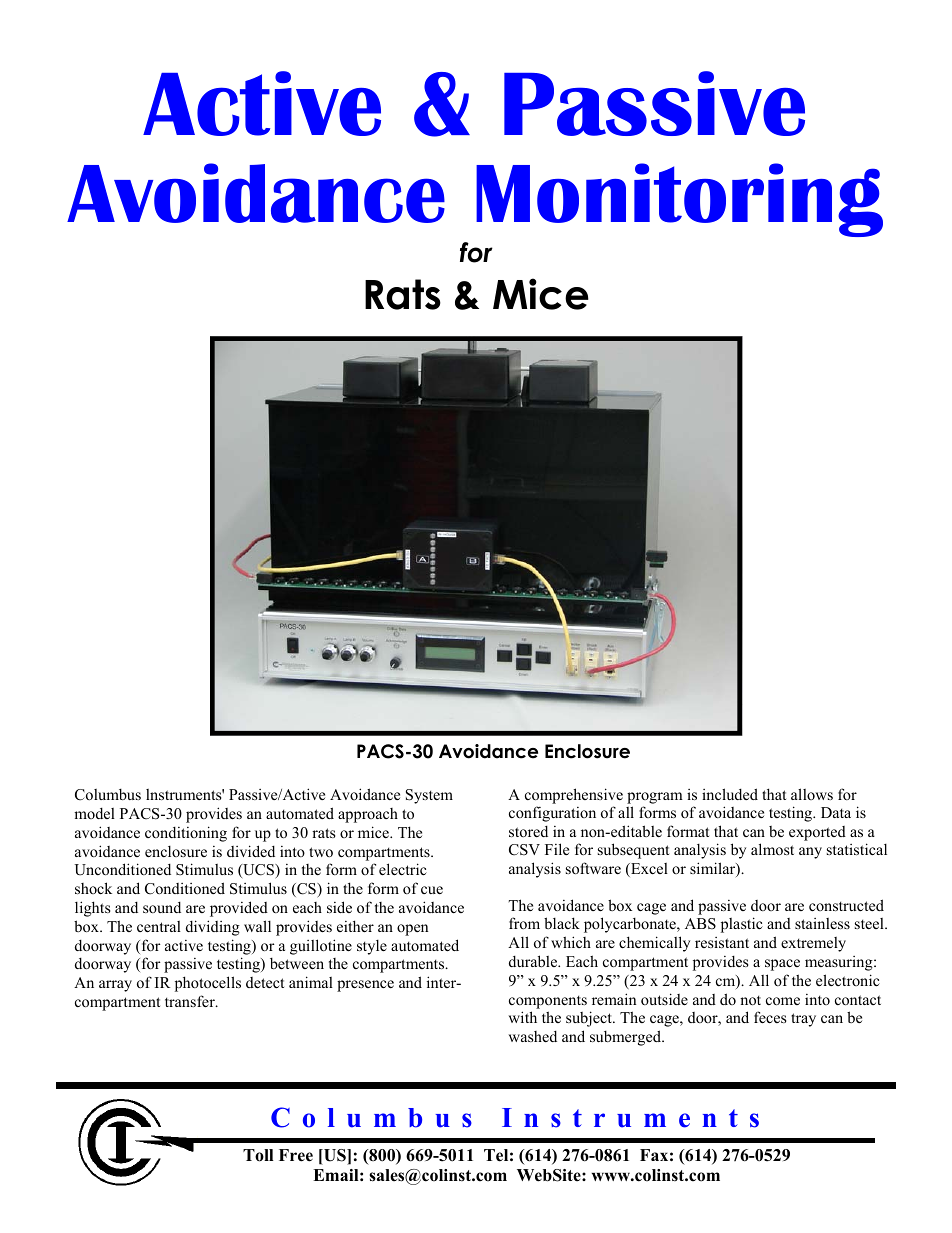 Image resolution: width=952 pixels, height=1233 pixels. I want to click on sound, so click(162, 907).
